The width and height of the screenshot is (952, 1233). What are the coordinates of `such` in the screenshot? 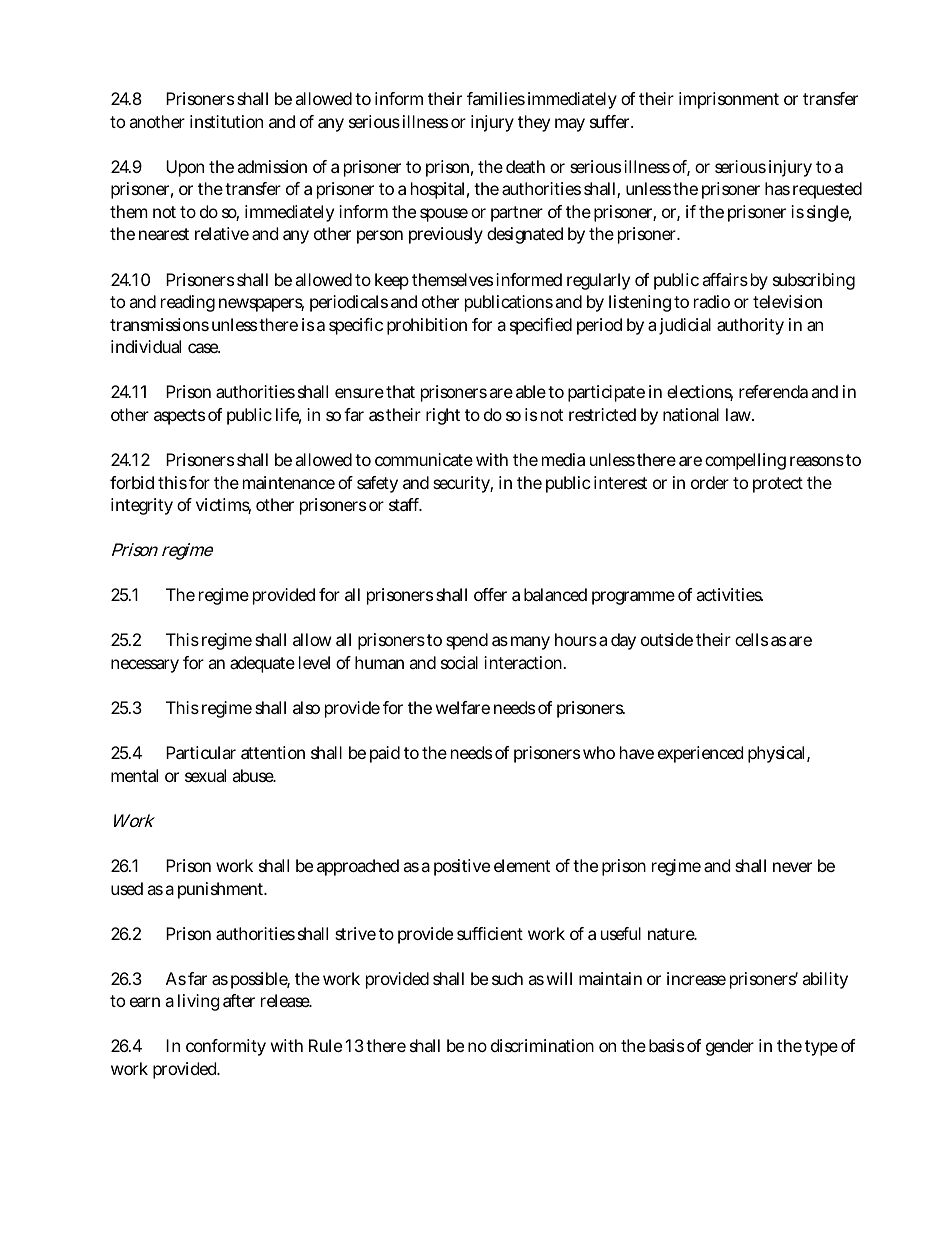 It's located at (507, 978).
